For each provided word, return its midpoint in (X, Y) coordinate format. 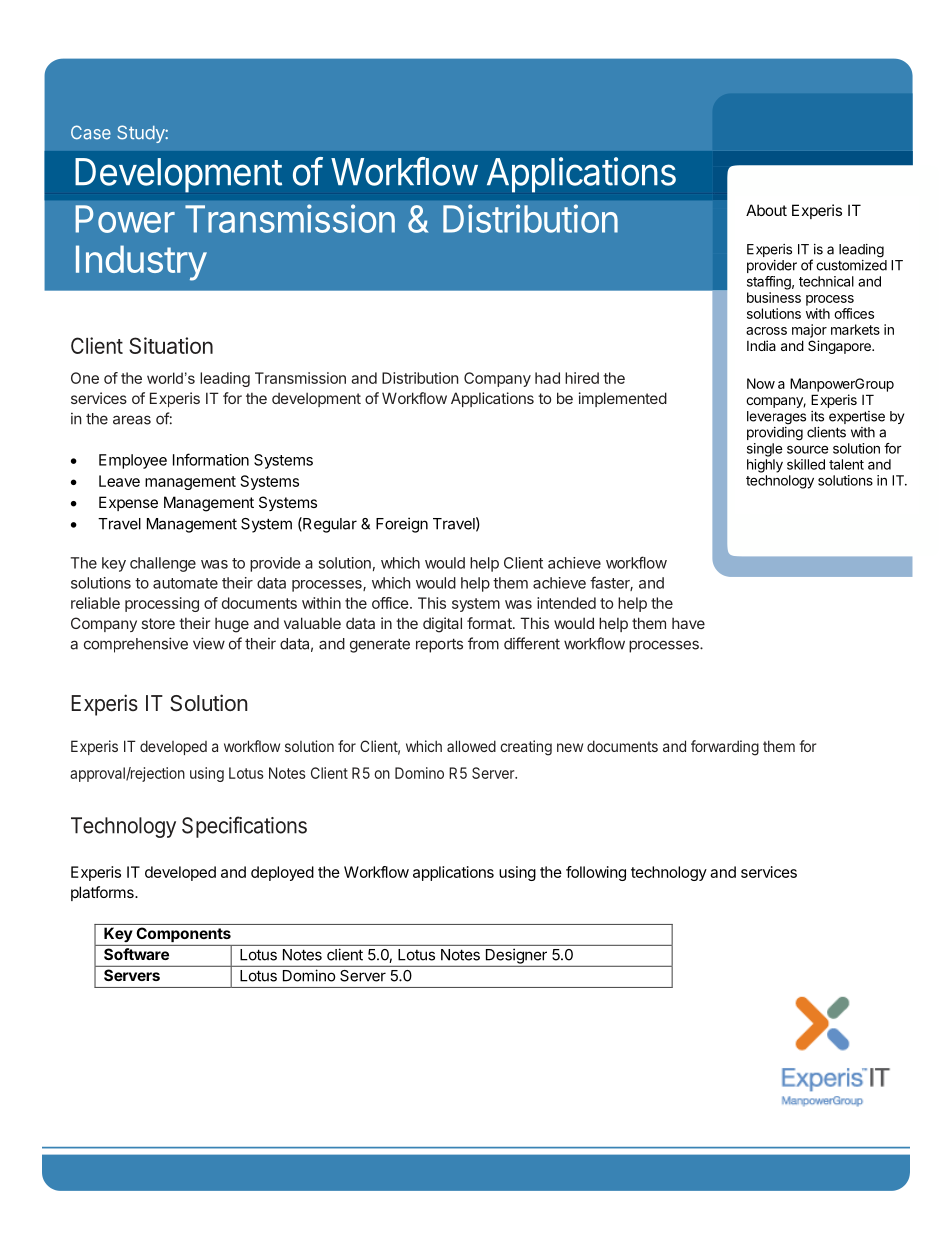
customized (851, 265)
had (547, 378)
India (761, 345)
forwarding (725, 748)
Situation (171, 345)
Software (136, 954)
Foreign (402, 525)
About (766, 210)
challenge (163, 564)
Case (91, 132)
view (209, 643)
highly (765, 466)
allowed (471, 746)
